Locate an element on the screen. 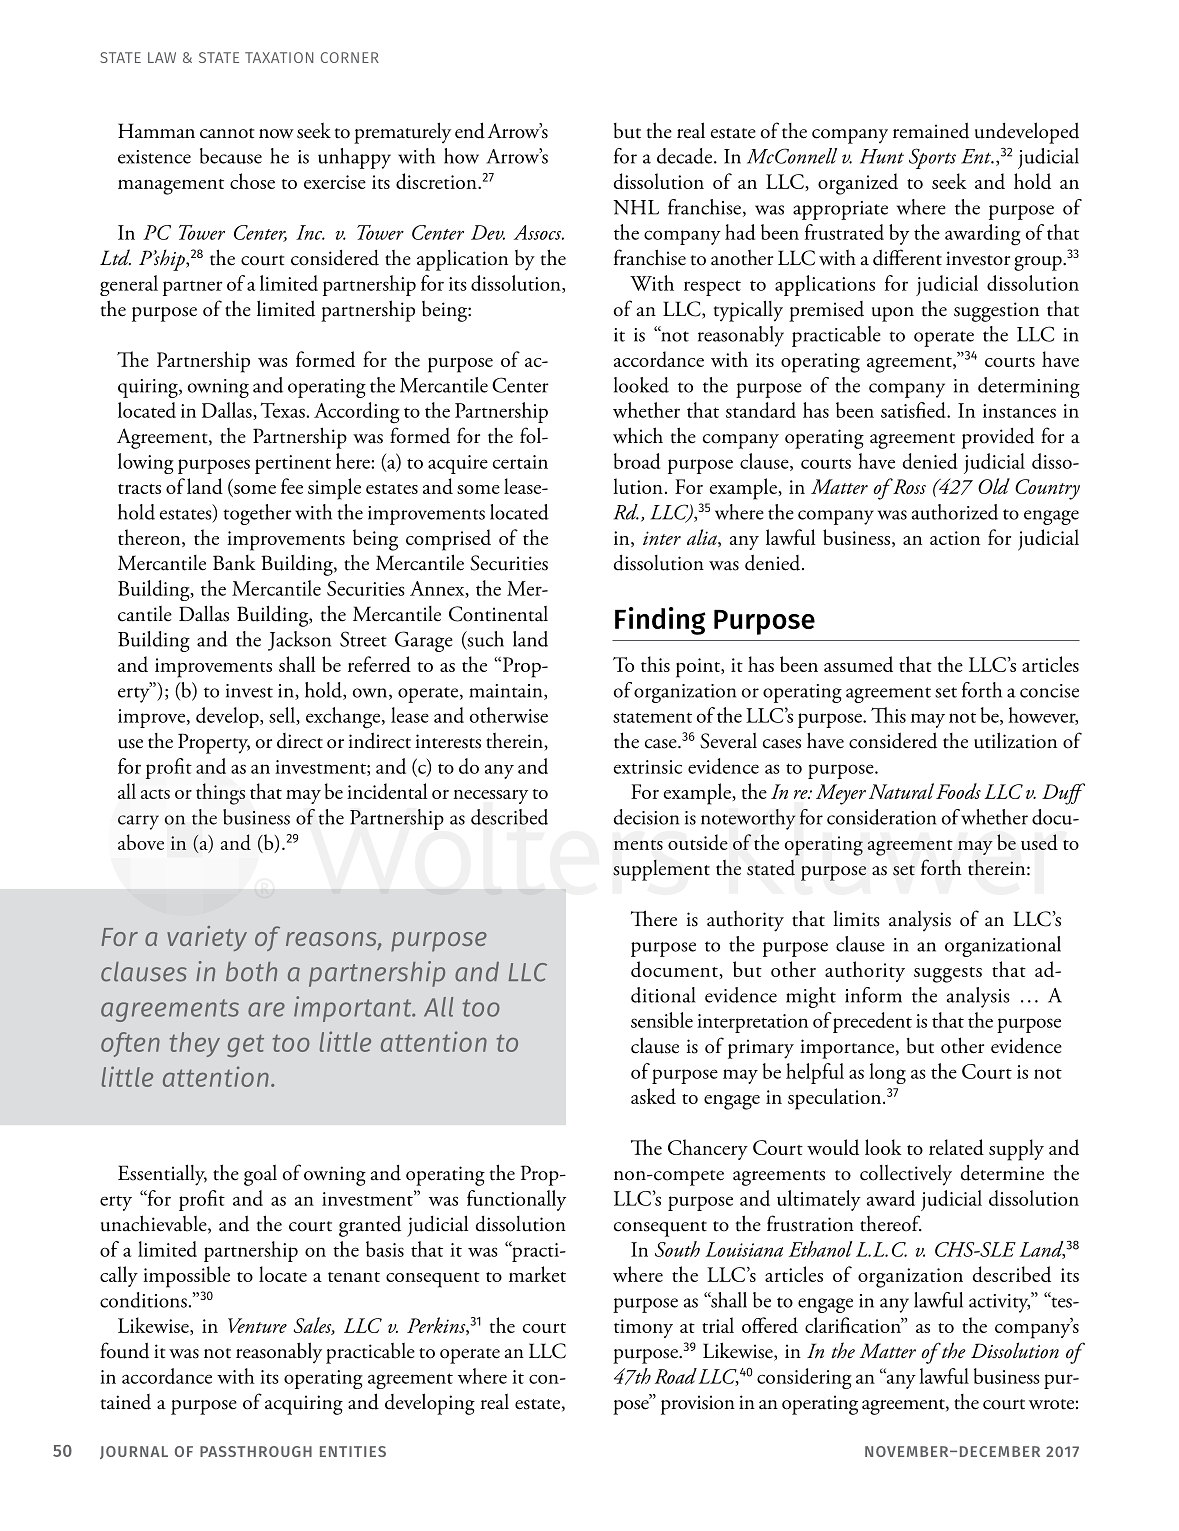  certain is located at coordinates (520, 462).
